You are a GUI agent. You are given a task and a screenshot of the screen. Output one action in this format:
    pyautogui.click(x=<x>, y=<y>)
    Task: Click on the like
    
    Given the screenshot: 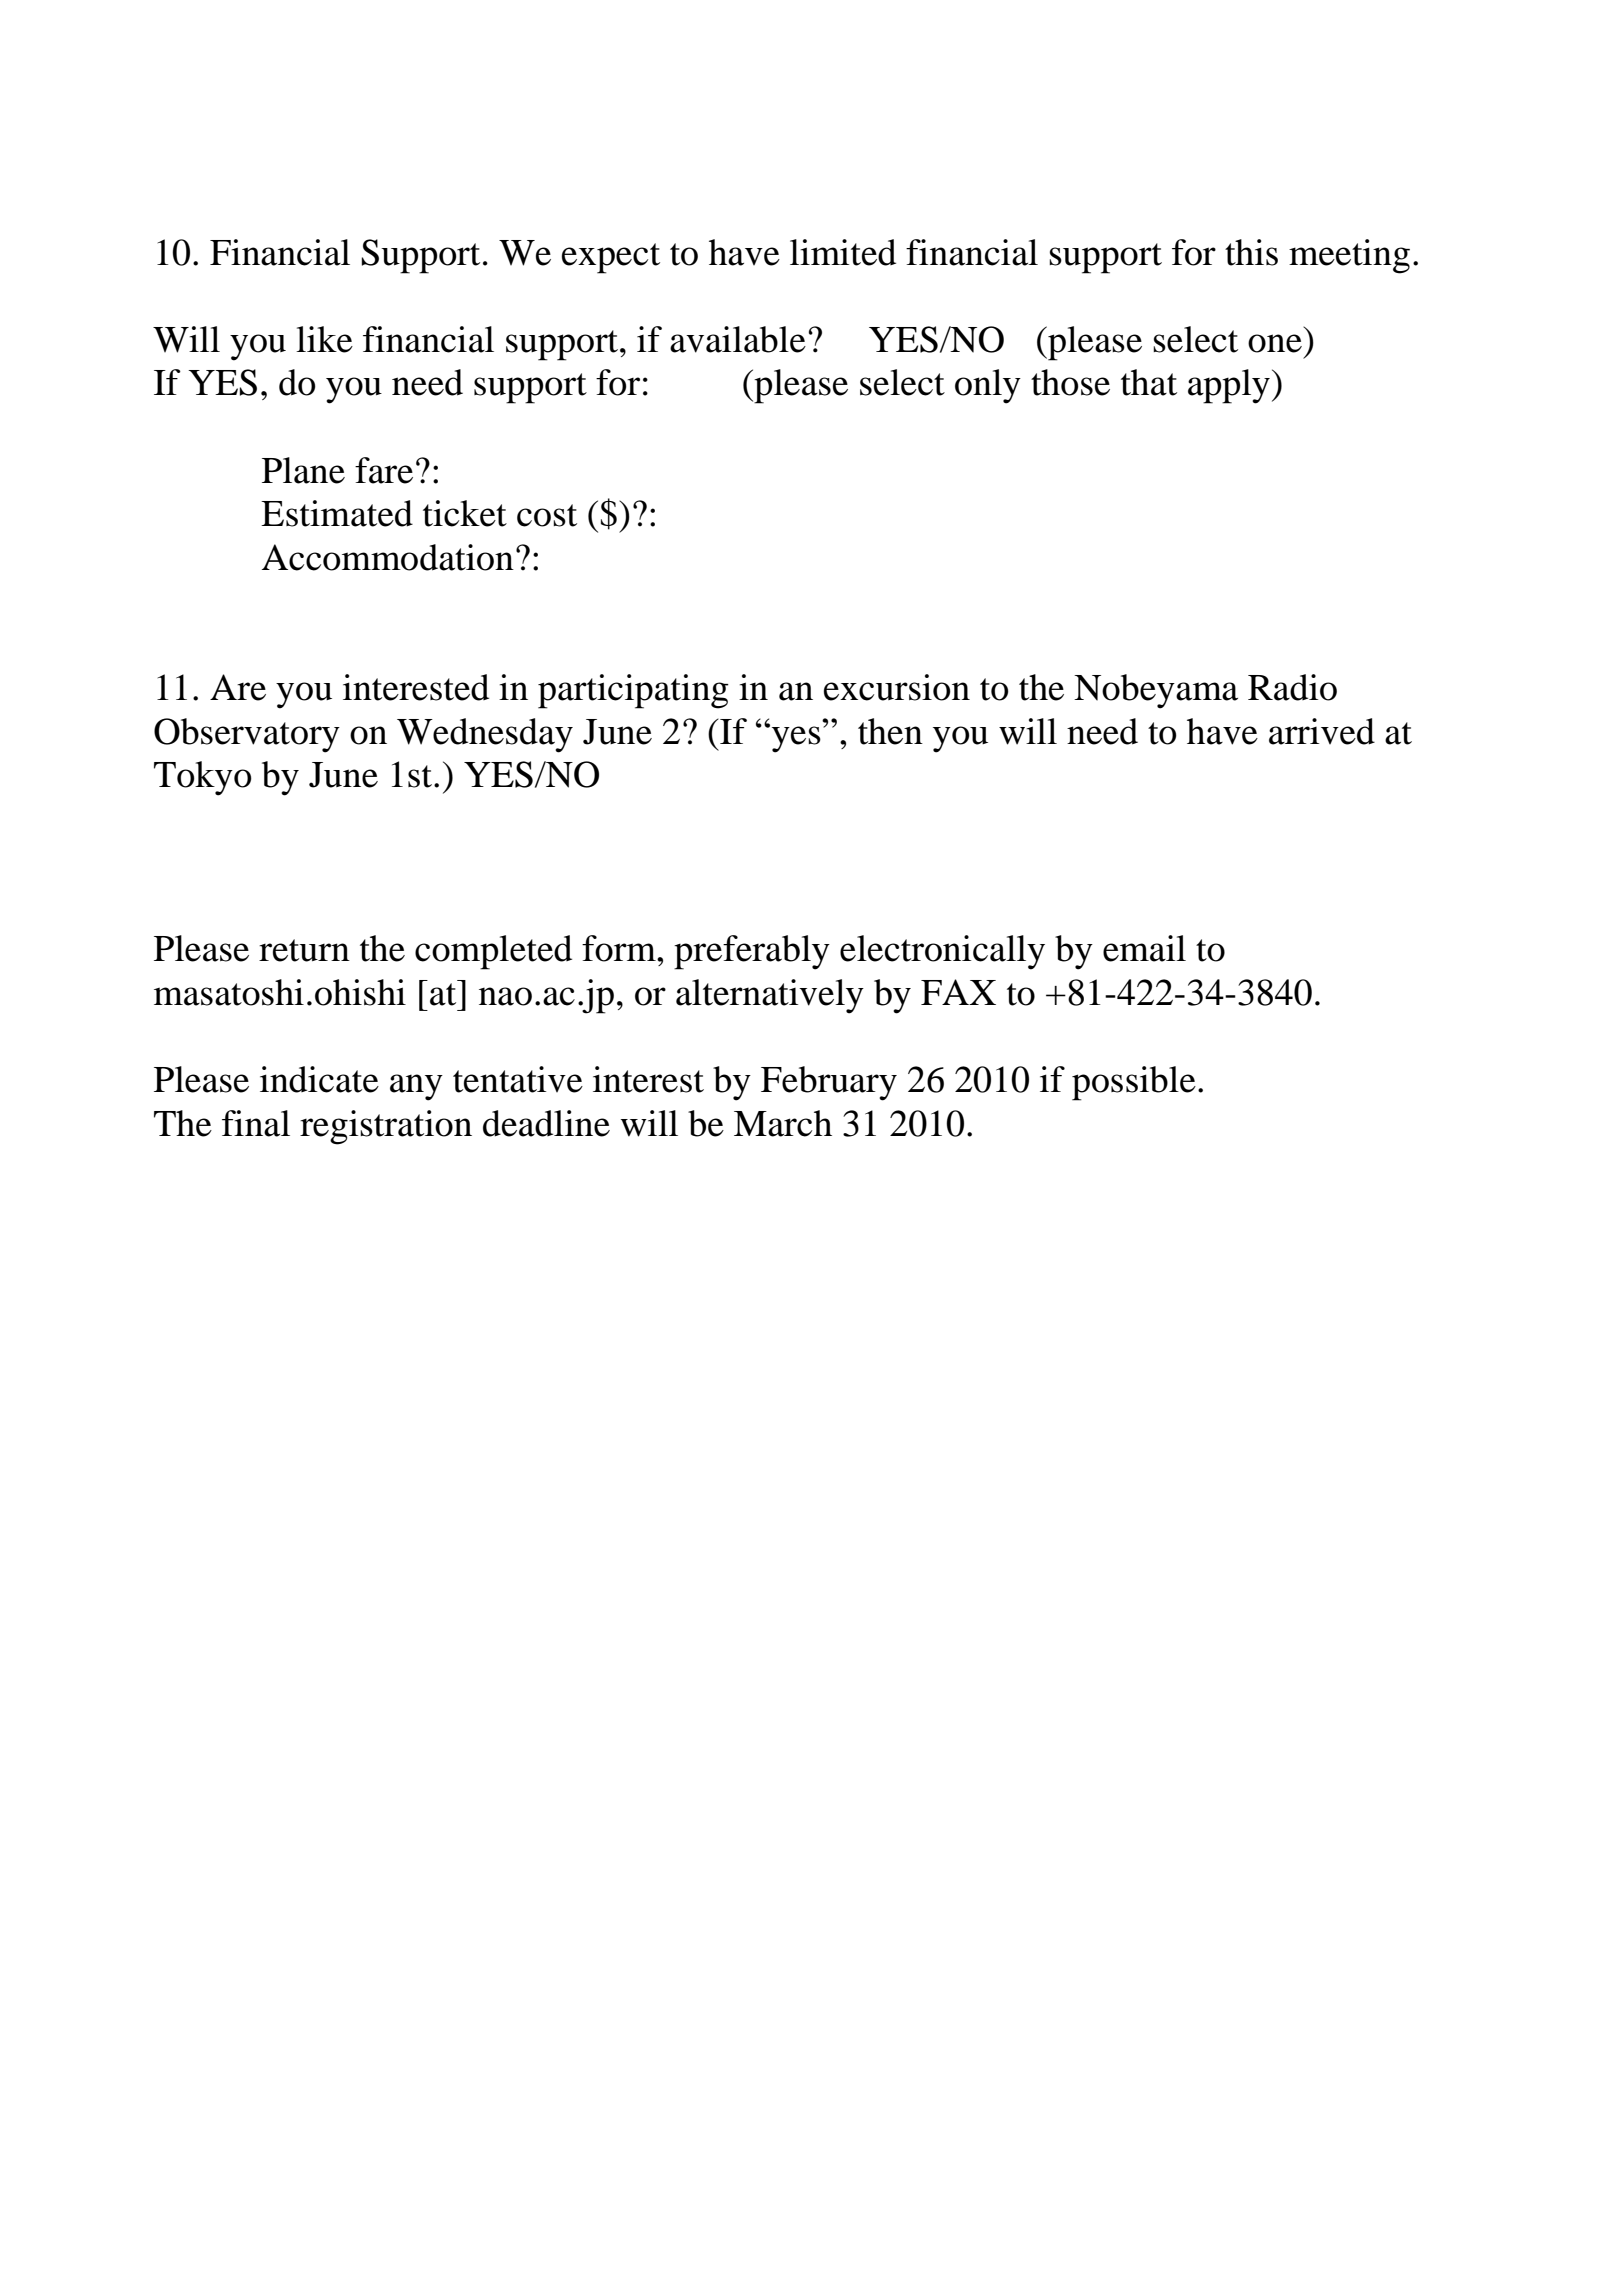 What is the action you would take?
    pyautogui.click(x=324, y=339)
